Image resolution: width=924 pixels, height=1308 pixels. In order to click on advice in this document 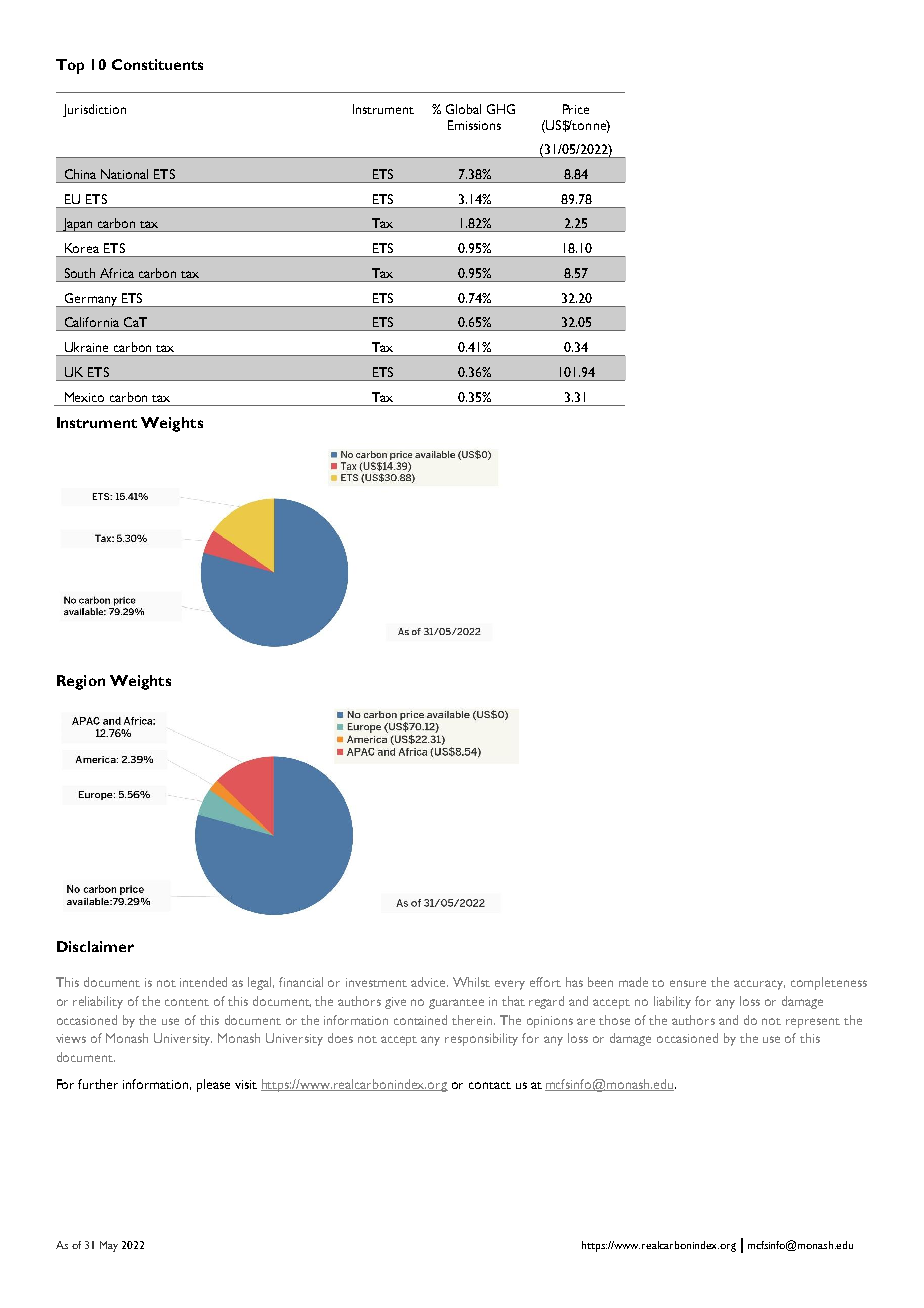, I will do `click(429, 982)`.
